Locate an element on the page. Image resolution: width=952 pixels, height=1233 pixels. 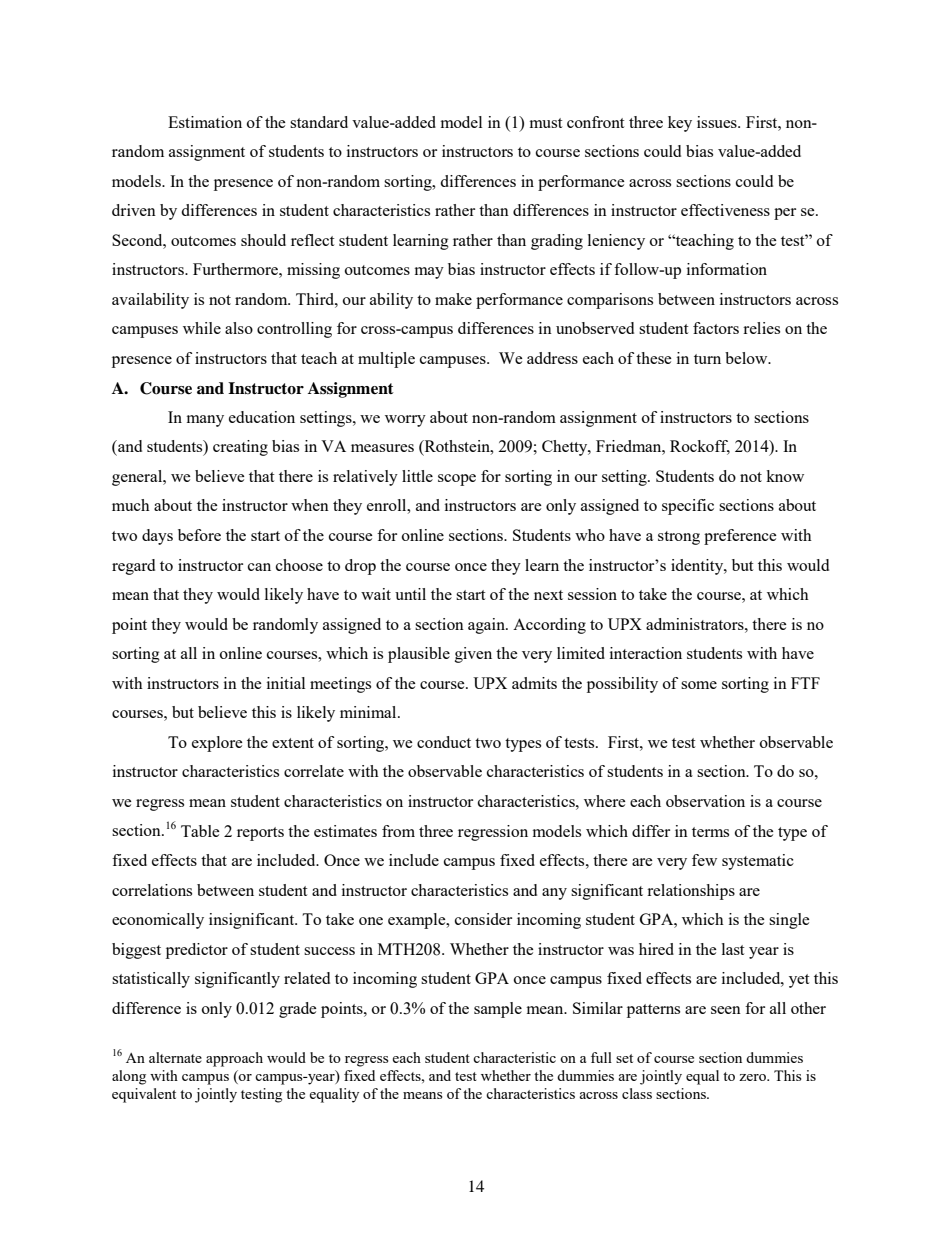
again is located at coordinates (487, 626).
